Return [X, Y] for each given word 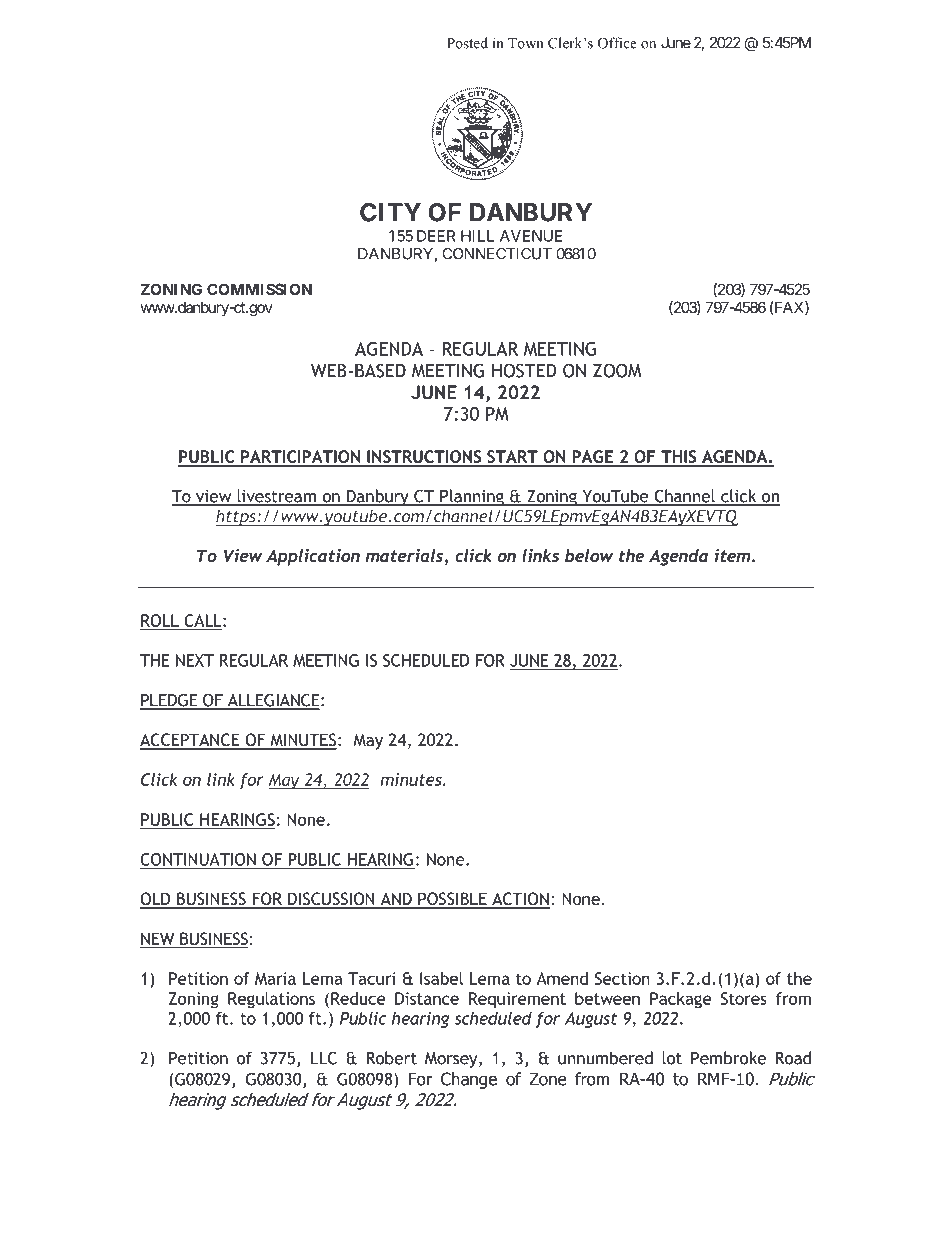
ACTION [520, 900]
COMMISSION [259, 289]
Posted [467, 43]
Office [617, 43]
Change [469, 1080]
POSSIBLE [452, 900]
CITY [390, 212]
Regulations [271, 1000]
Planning [472, 497]
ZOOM [617, 370]
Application [313, 557]
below [589, 555]
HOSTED [524, 370]
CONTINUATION [199, 860]
